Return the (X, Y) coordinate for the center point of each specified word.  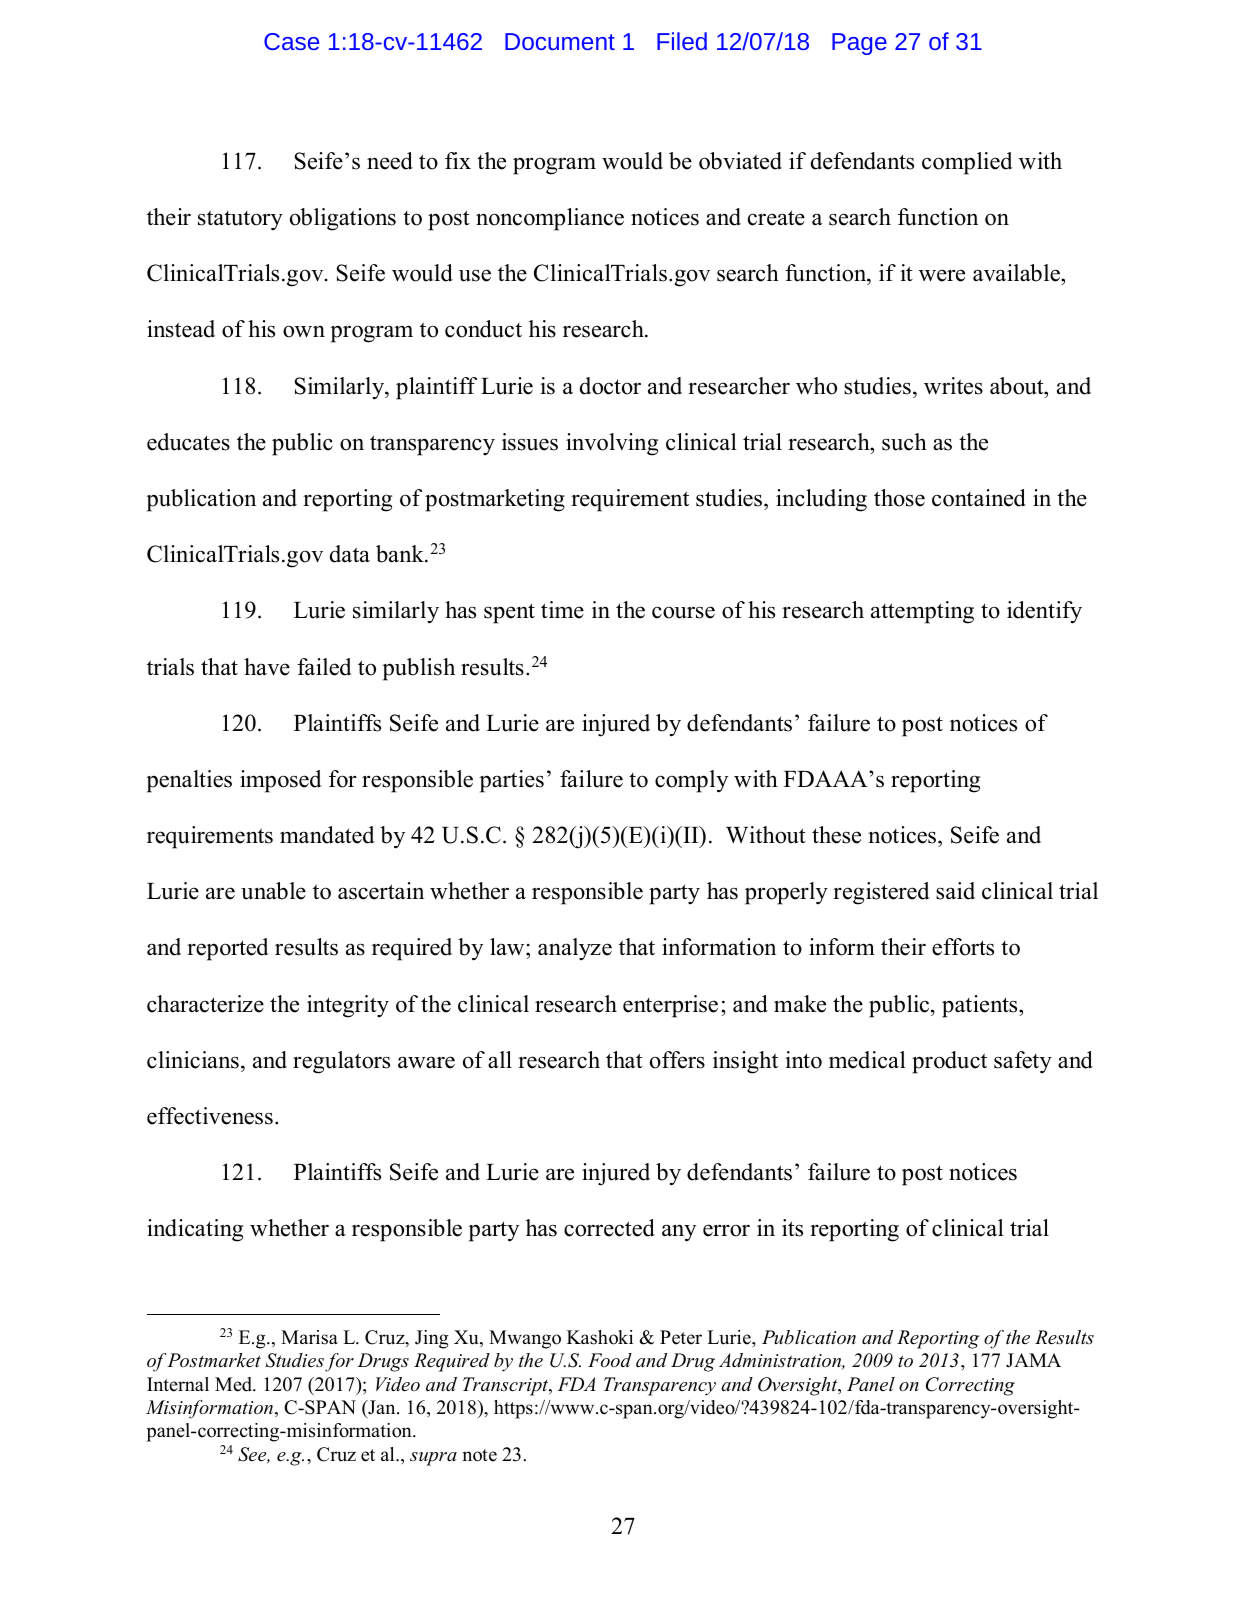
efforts (963, 947)
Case (291, 41)
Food (610, 1360)
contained (979, 498)
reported (227, 949)
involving (612, 444)
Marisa (309, 1337)
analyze (575, 949)
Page (859, 44)
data (350, 554)
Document (560, 41)
